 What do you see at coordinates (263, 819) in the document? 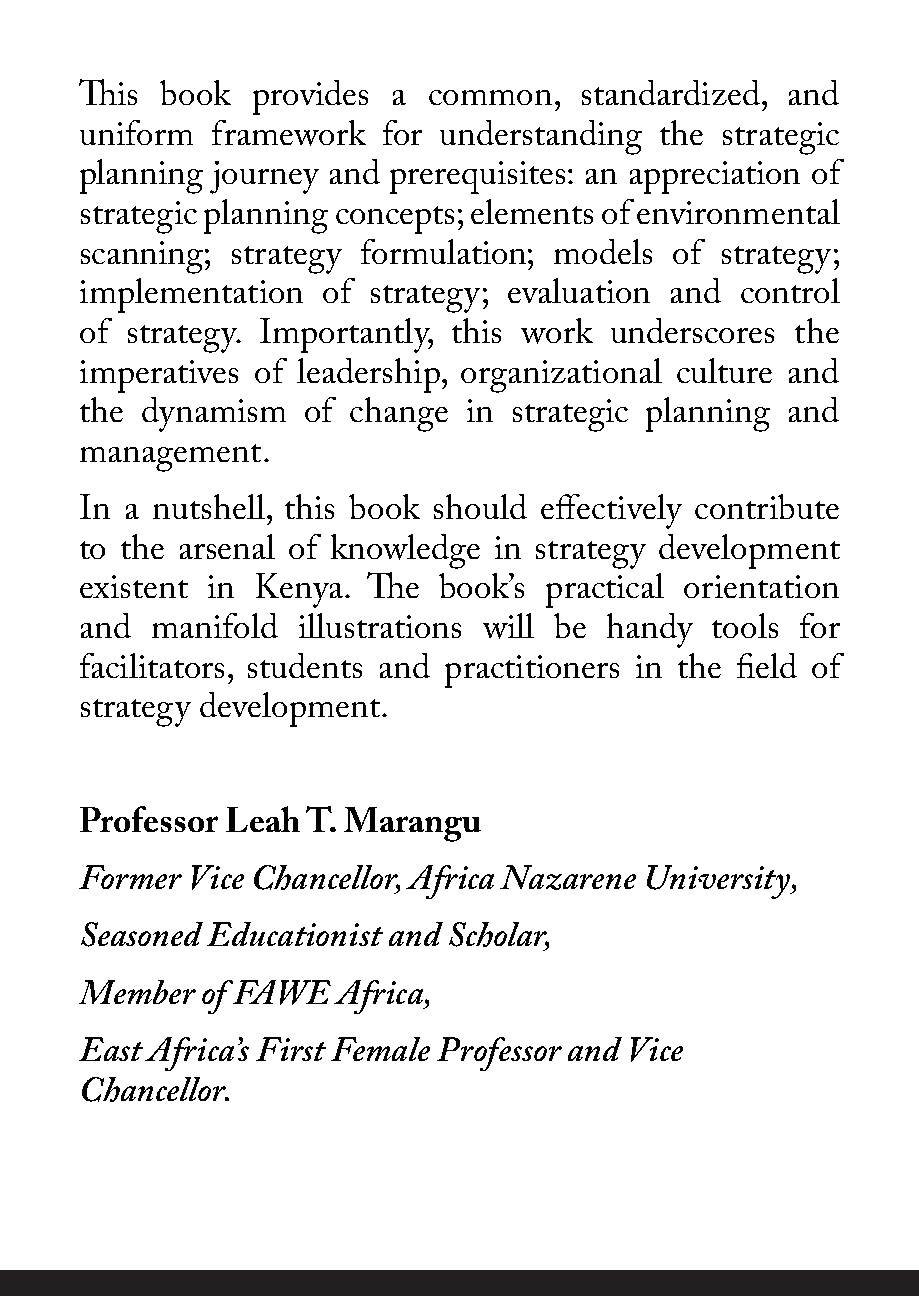
I see `Leah` at bounding box center [263, 819].
